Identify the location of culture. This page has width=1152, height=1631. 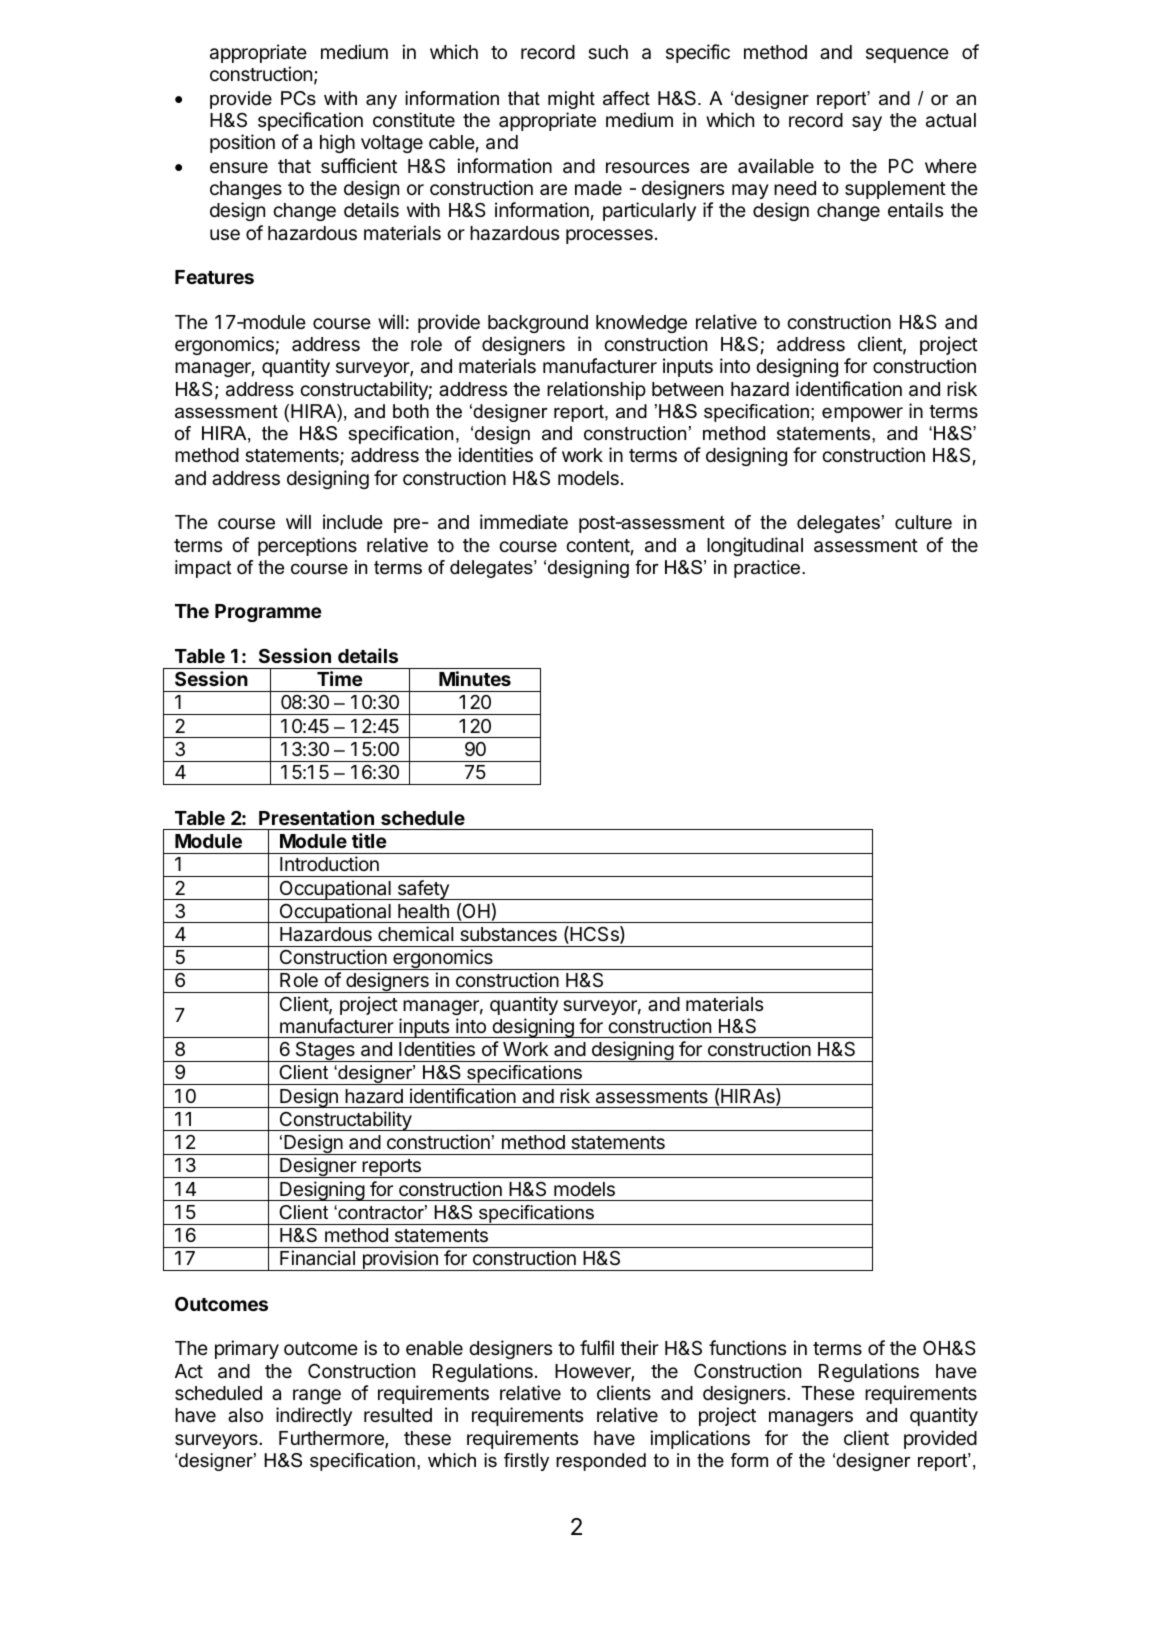
(923, 522).
